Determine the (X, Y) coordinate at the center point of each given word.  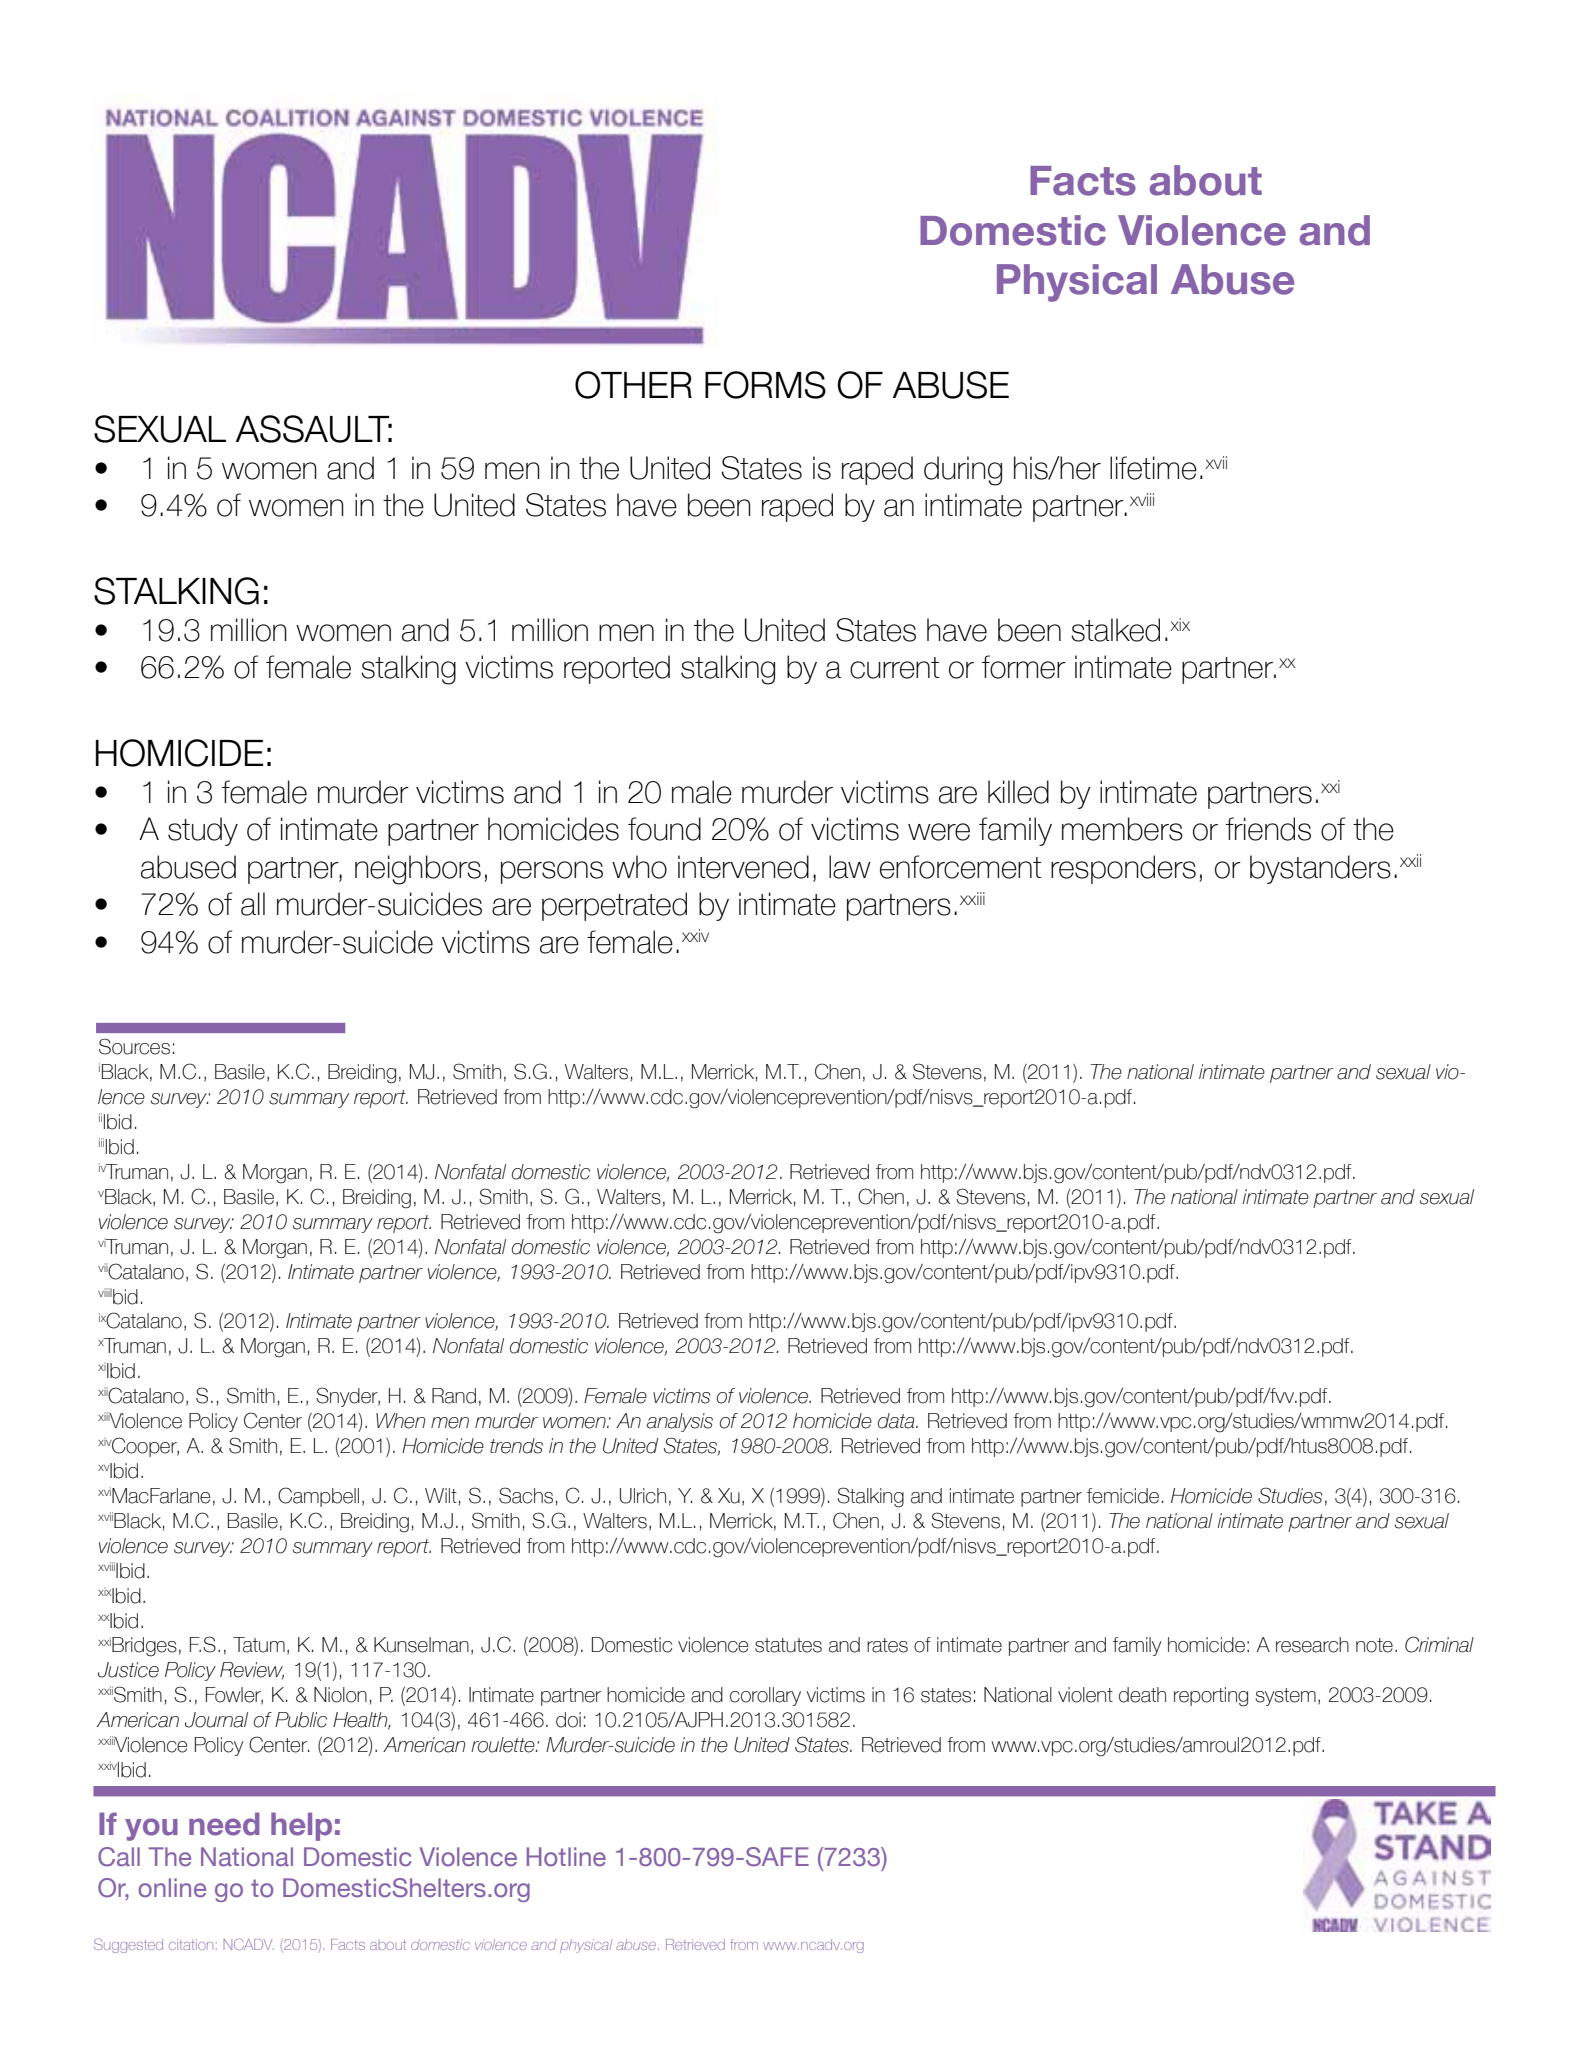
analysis (680, 1422)
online (172, 1888)
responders (1123, 869)
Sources (134, 1046)
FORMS (765, 385)
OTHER (633, 385)
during (963, 471)
